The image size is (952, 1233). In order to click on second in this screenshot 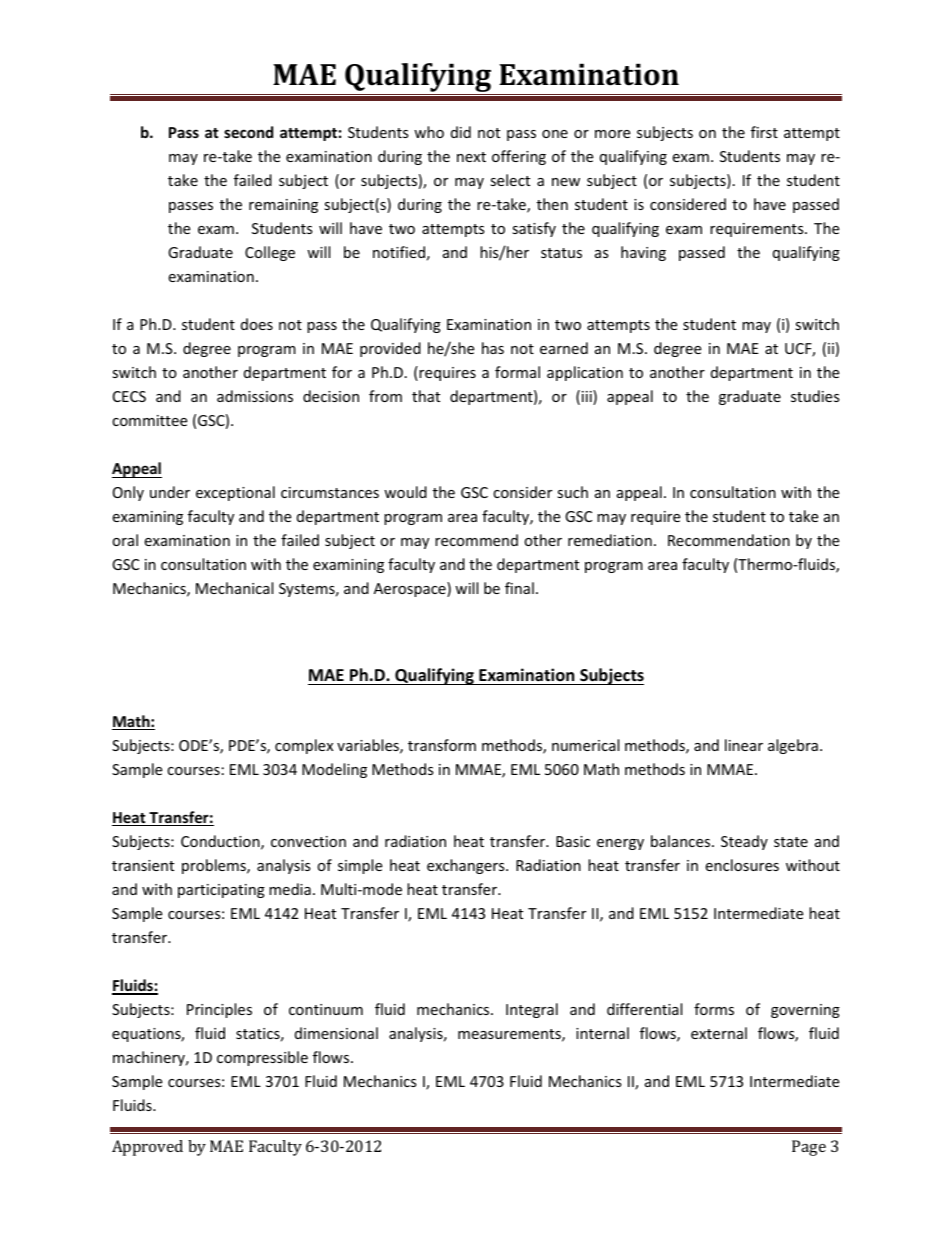, I will do `click(248, 132)`.
